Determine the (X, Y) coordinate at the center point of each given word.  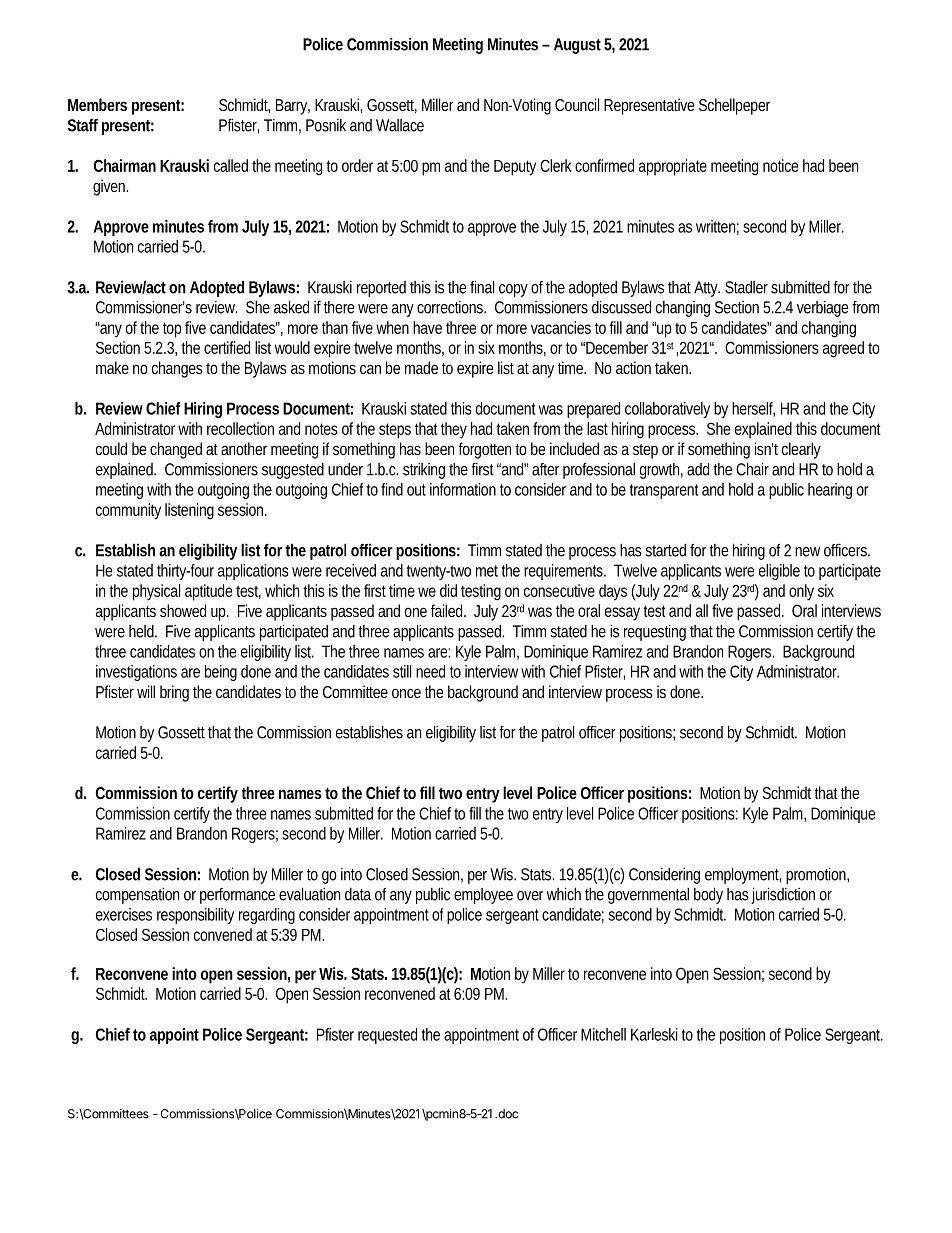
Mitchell (603, 1034)
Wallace (400, 125)
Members (97, 104)
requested (387, 1036)
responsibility (195, 916)
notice (780, 165)
